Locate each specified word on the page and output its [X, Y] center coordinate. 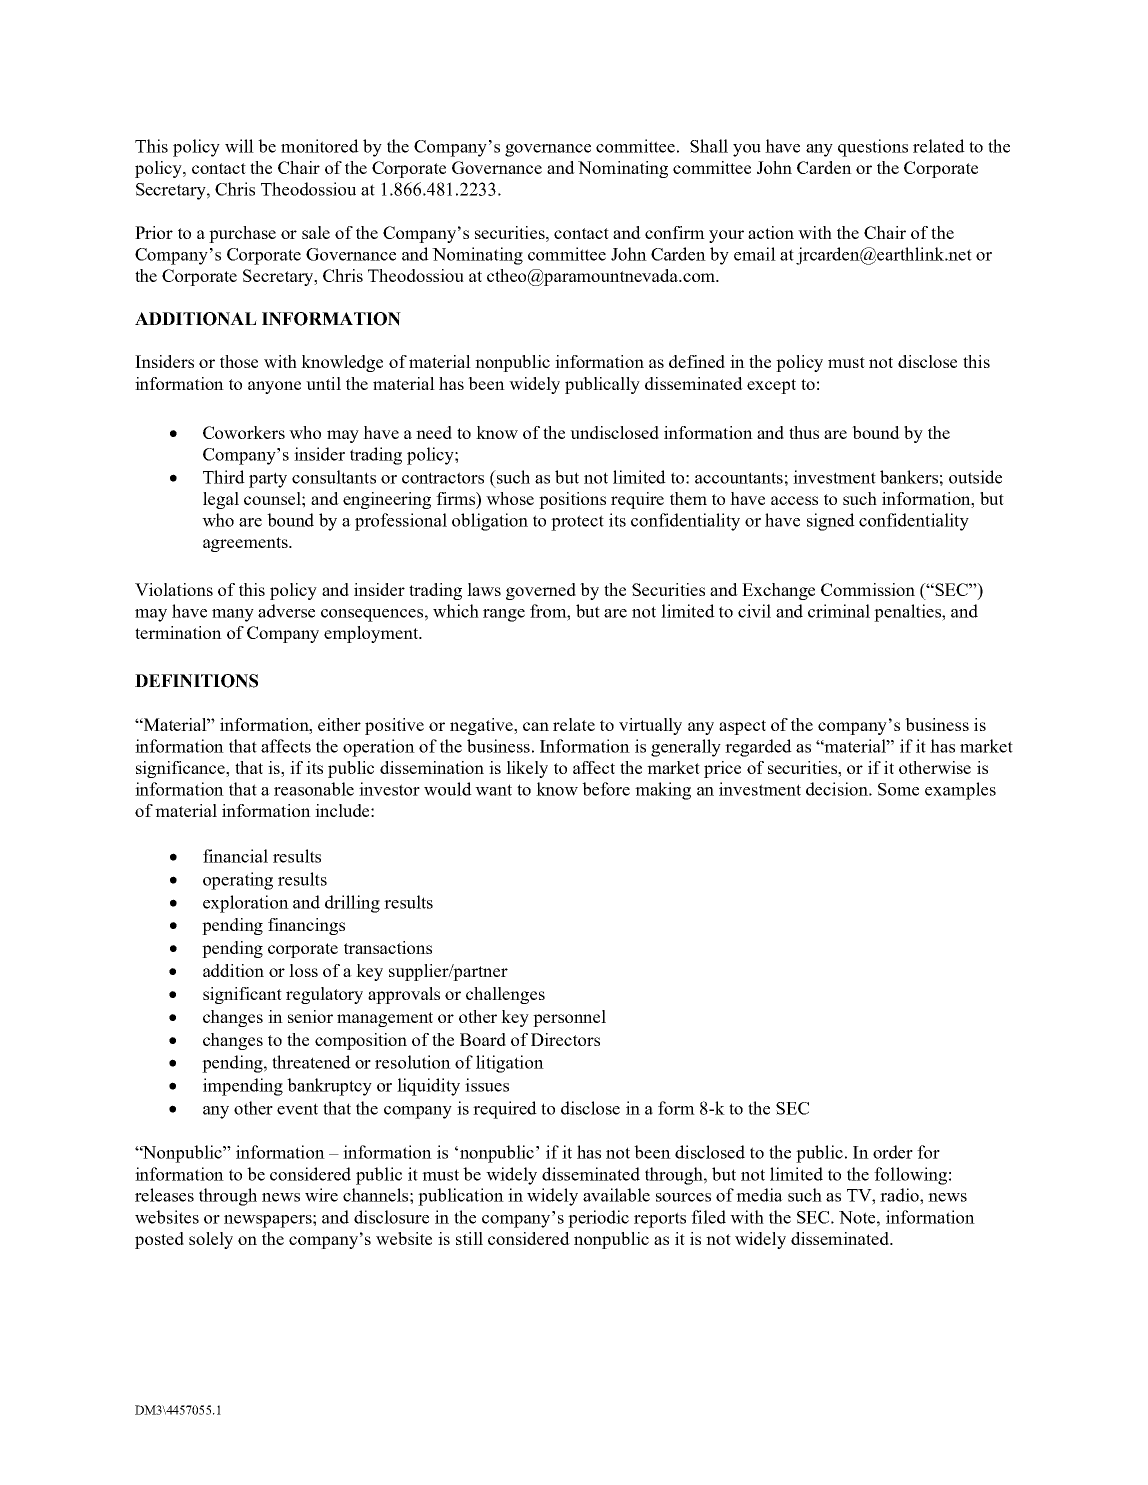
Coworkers [244, 432]
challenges [505, 995]
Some [898, 789]
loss [303, 970]
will [239, 146]
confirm [675, 232]
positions [572, 500]
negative [482, 726]
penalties [908, 613]
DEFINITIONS [196, 681]
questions [873, 148]
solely [211, 1240]
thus [804, 432]
